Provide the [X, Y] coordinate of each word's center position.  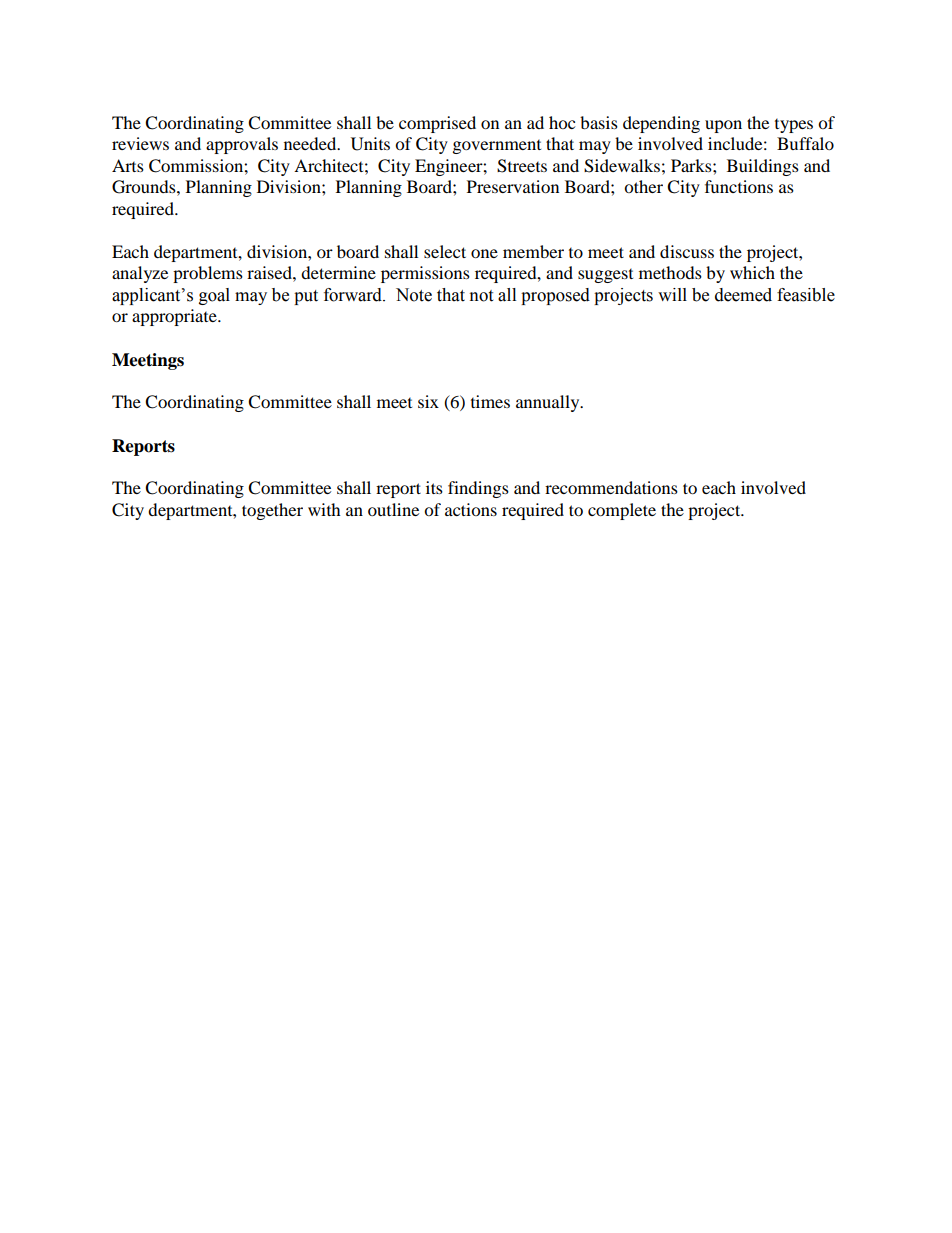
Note [414, 295]
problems [208, 274]
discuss [687, 251]
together [272, 511]
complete [622, 511]
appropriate [175, 317]
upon [723, 126]
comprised [437, 124]
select [445, 251]
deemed [743, 295]
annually [549, 403]
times [490, 401]
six [428, 401]
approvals [242, 145]
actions [471, 509]
